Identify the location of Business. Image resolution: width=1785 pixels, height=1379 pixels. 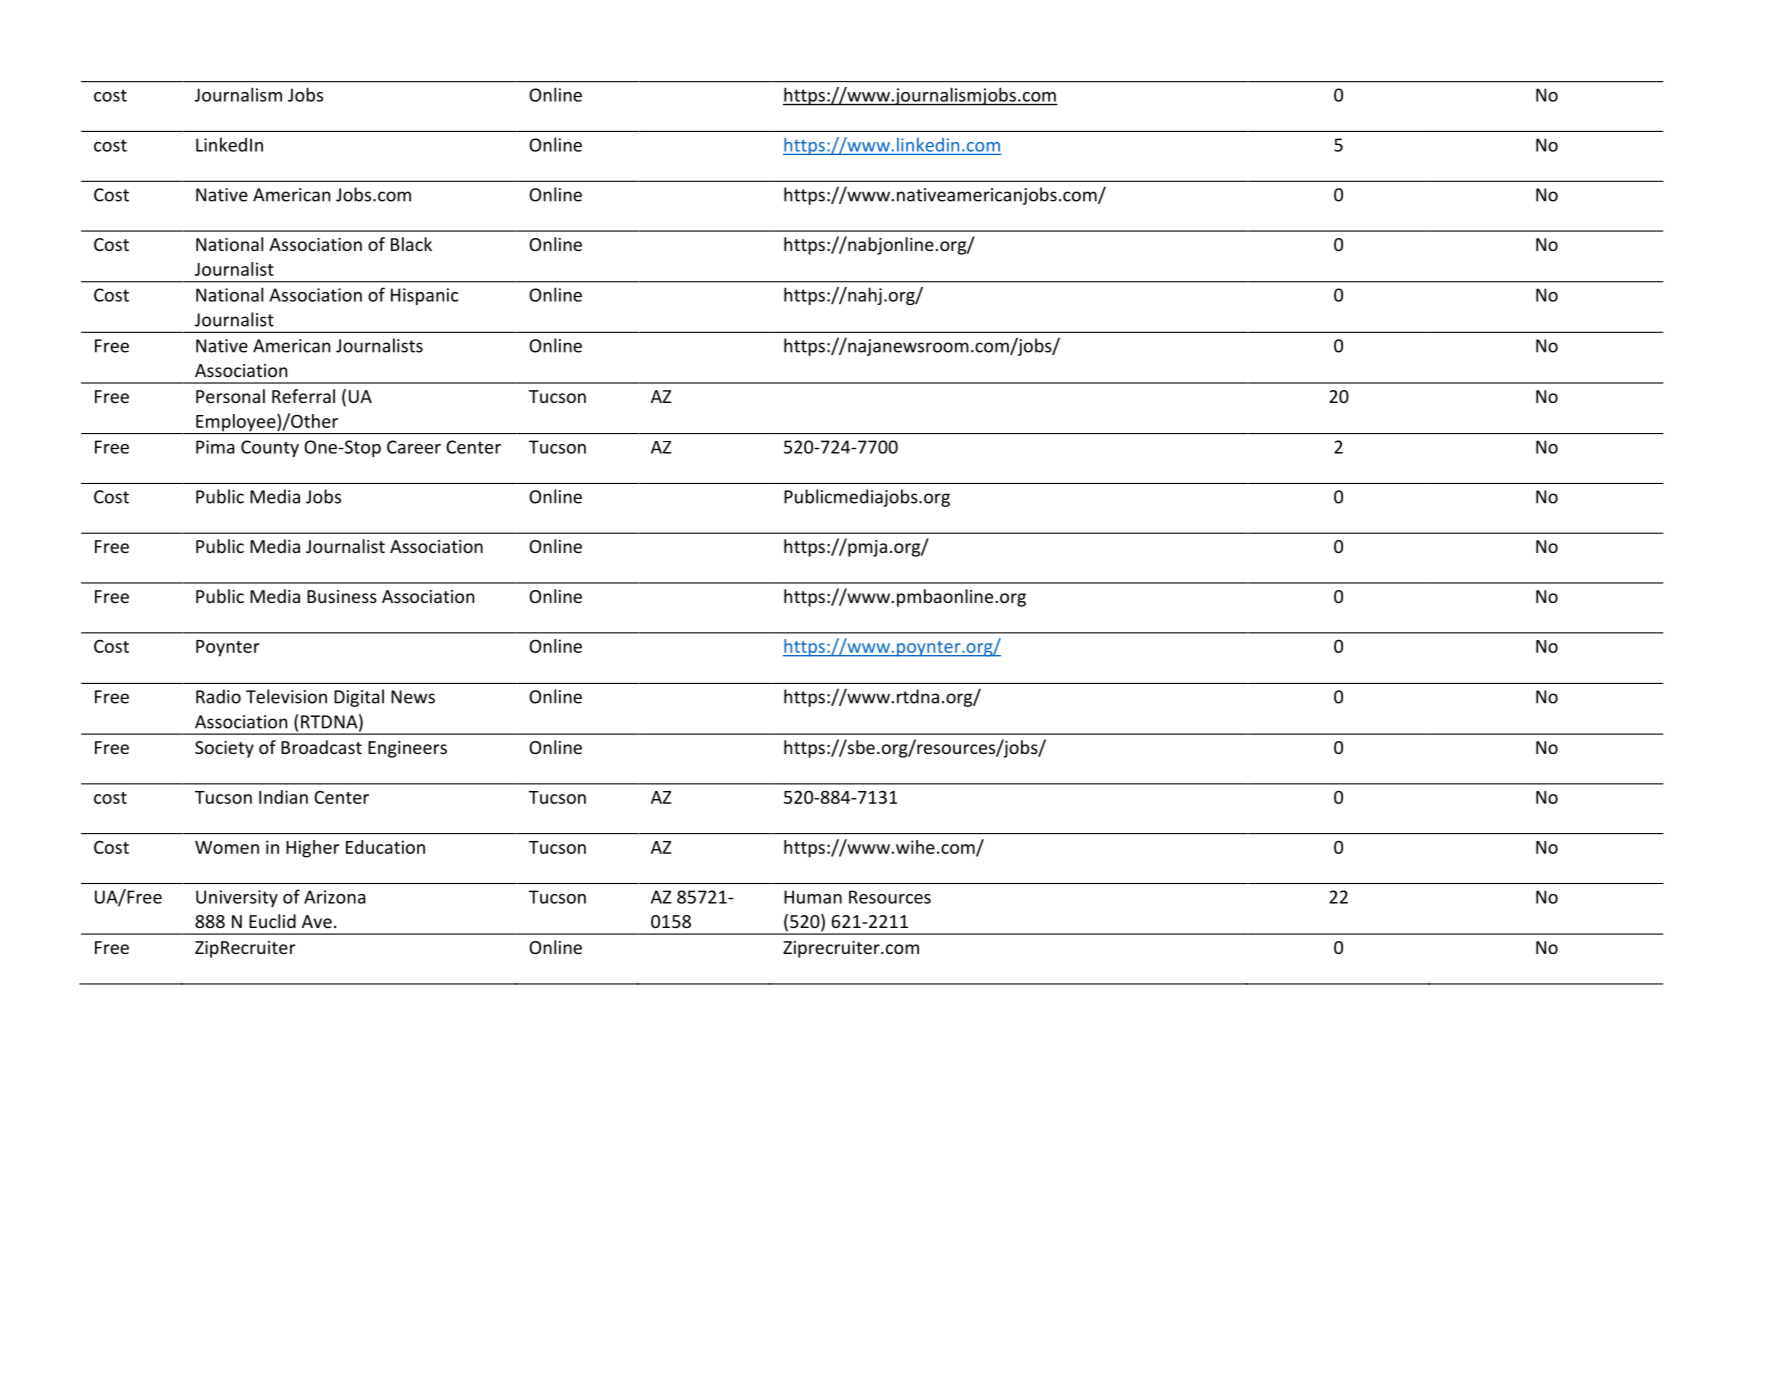
(342, 596).
